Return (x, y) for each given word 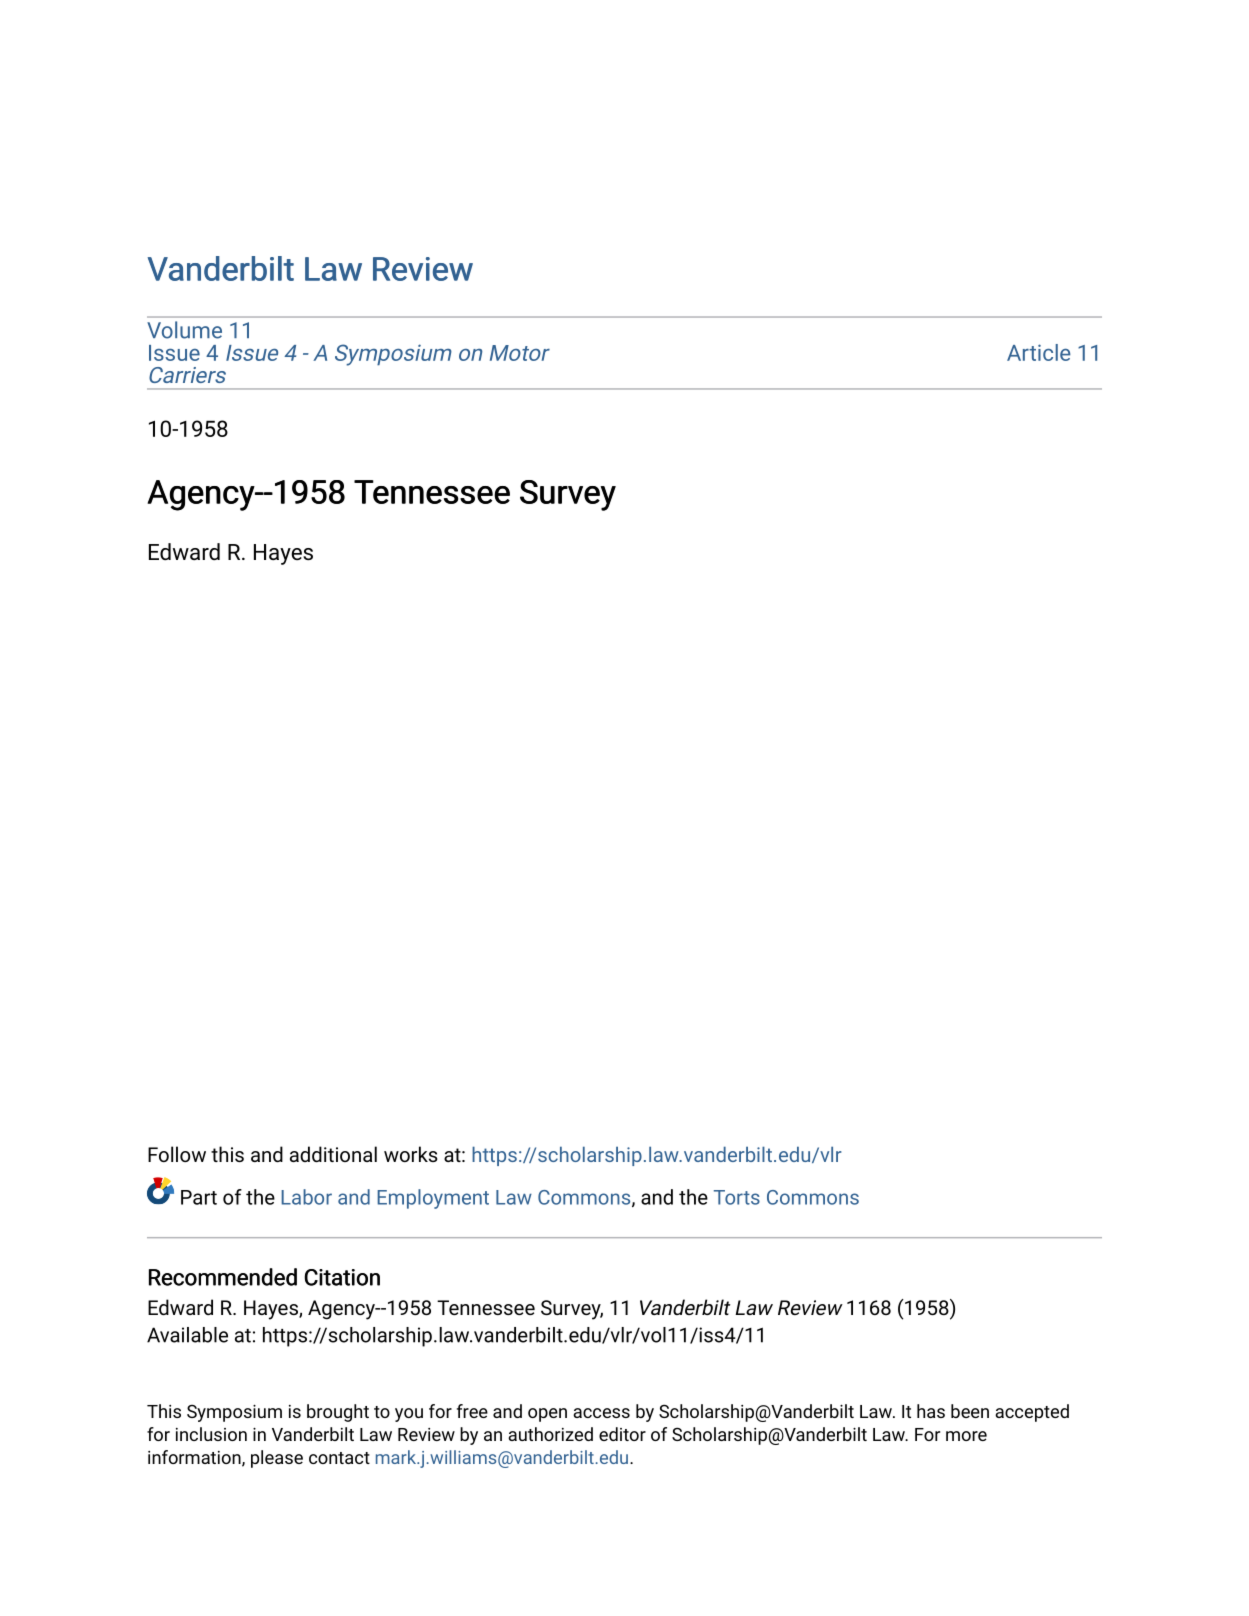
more (966, 1436)
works (411, 1154)
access (601, 1413)
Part (199, 1197)
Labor (306, 1197)
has (931, 1411)
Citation (342, 1277)
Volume (184, 330)
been (970, 1411)
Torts (737, 1197)
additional (333, 1154)
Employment (433, 1199)
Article (1039, 352)
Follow (177, 1154)
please (277, 1459)
